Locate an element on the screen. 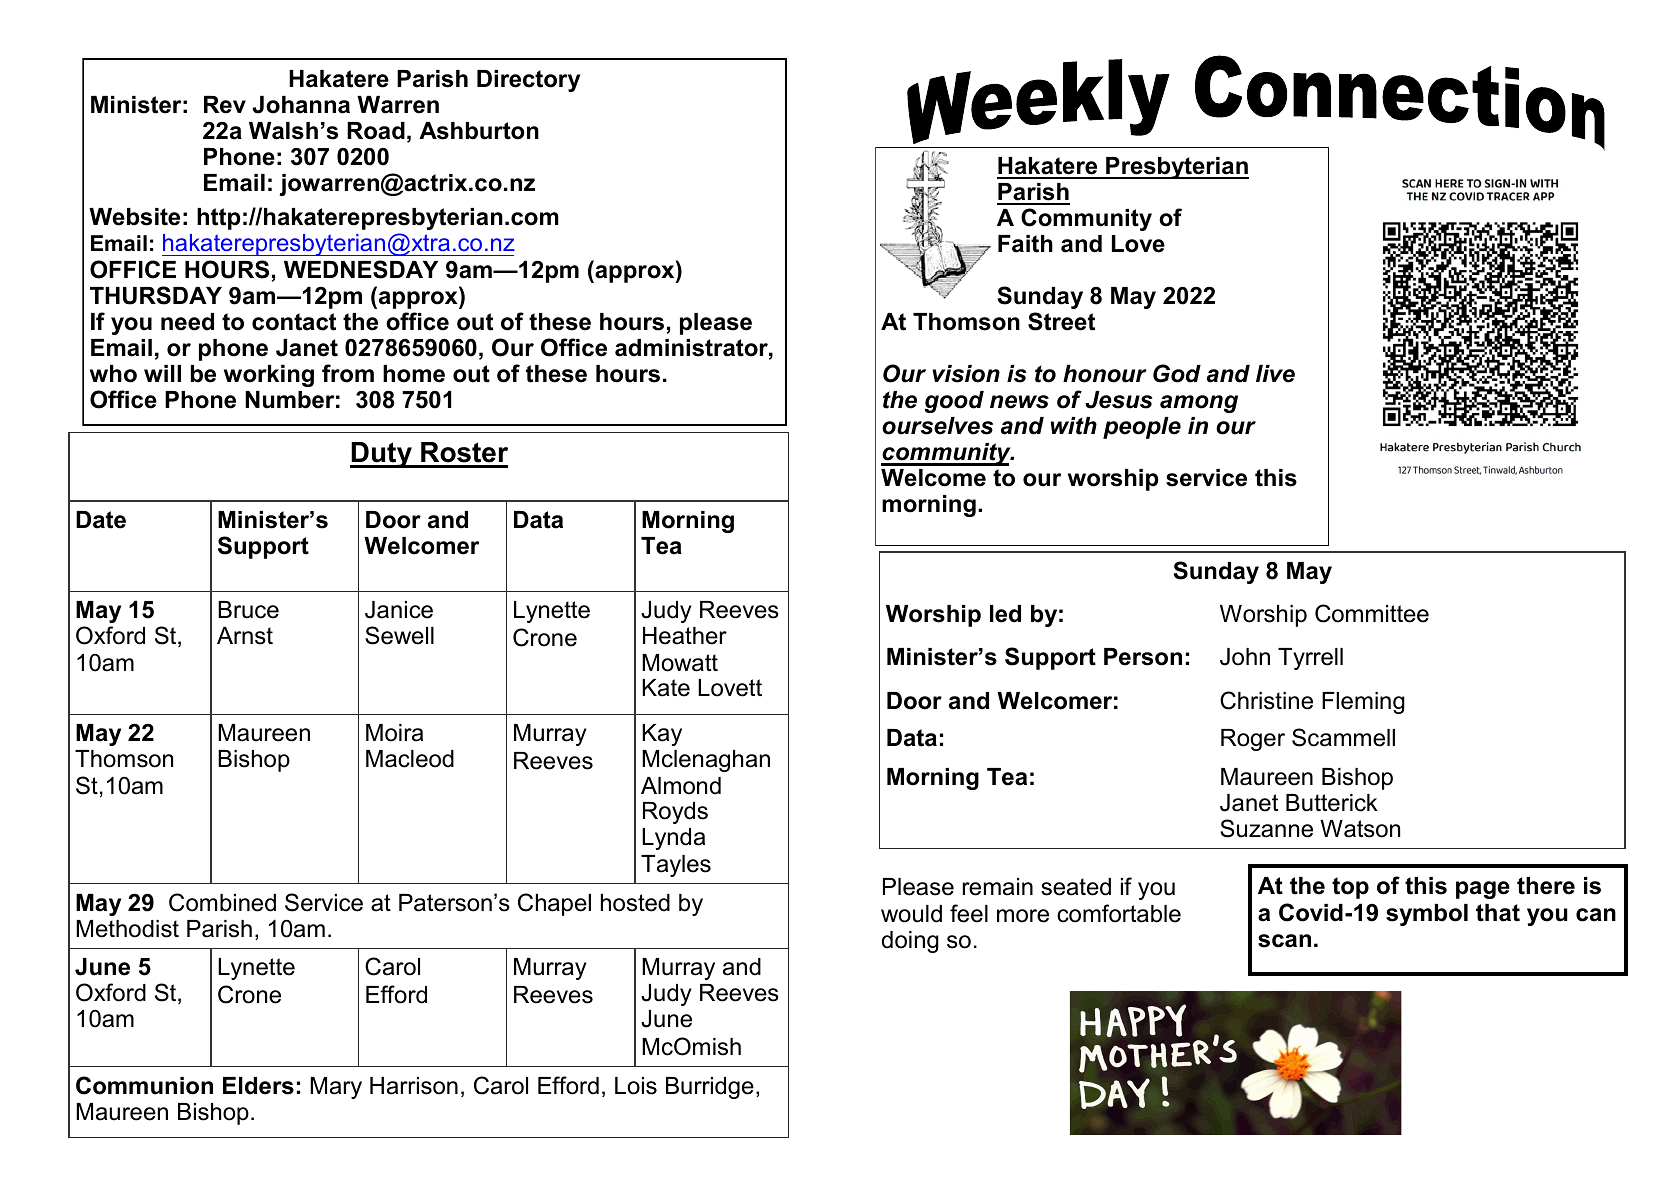 The height and width of the screenshot is (1187, 1679). led is located at coordinates (1005, 614).
